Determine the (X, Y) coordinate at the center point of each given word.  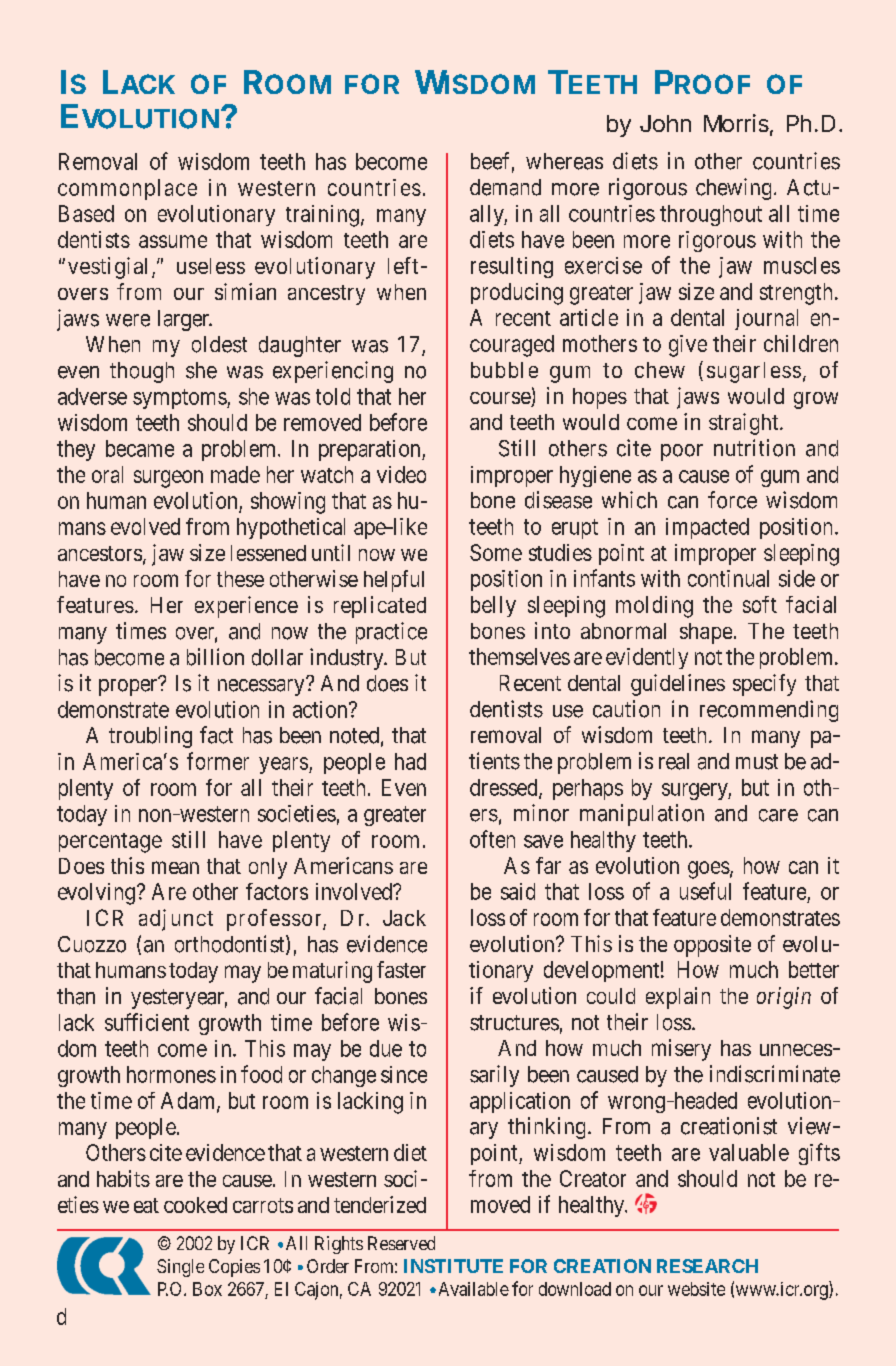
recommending (769, 711)
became (140, 448)
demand (505, 187)
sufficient (147, 1022)
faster (401, 969)
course (501, 399)
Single (180, 1268)
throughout (711, 215)
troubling (150, 737)
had (410, 761)
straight (745, 424)
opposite (712, 946)
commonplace (127, 189)
